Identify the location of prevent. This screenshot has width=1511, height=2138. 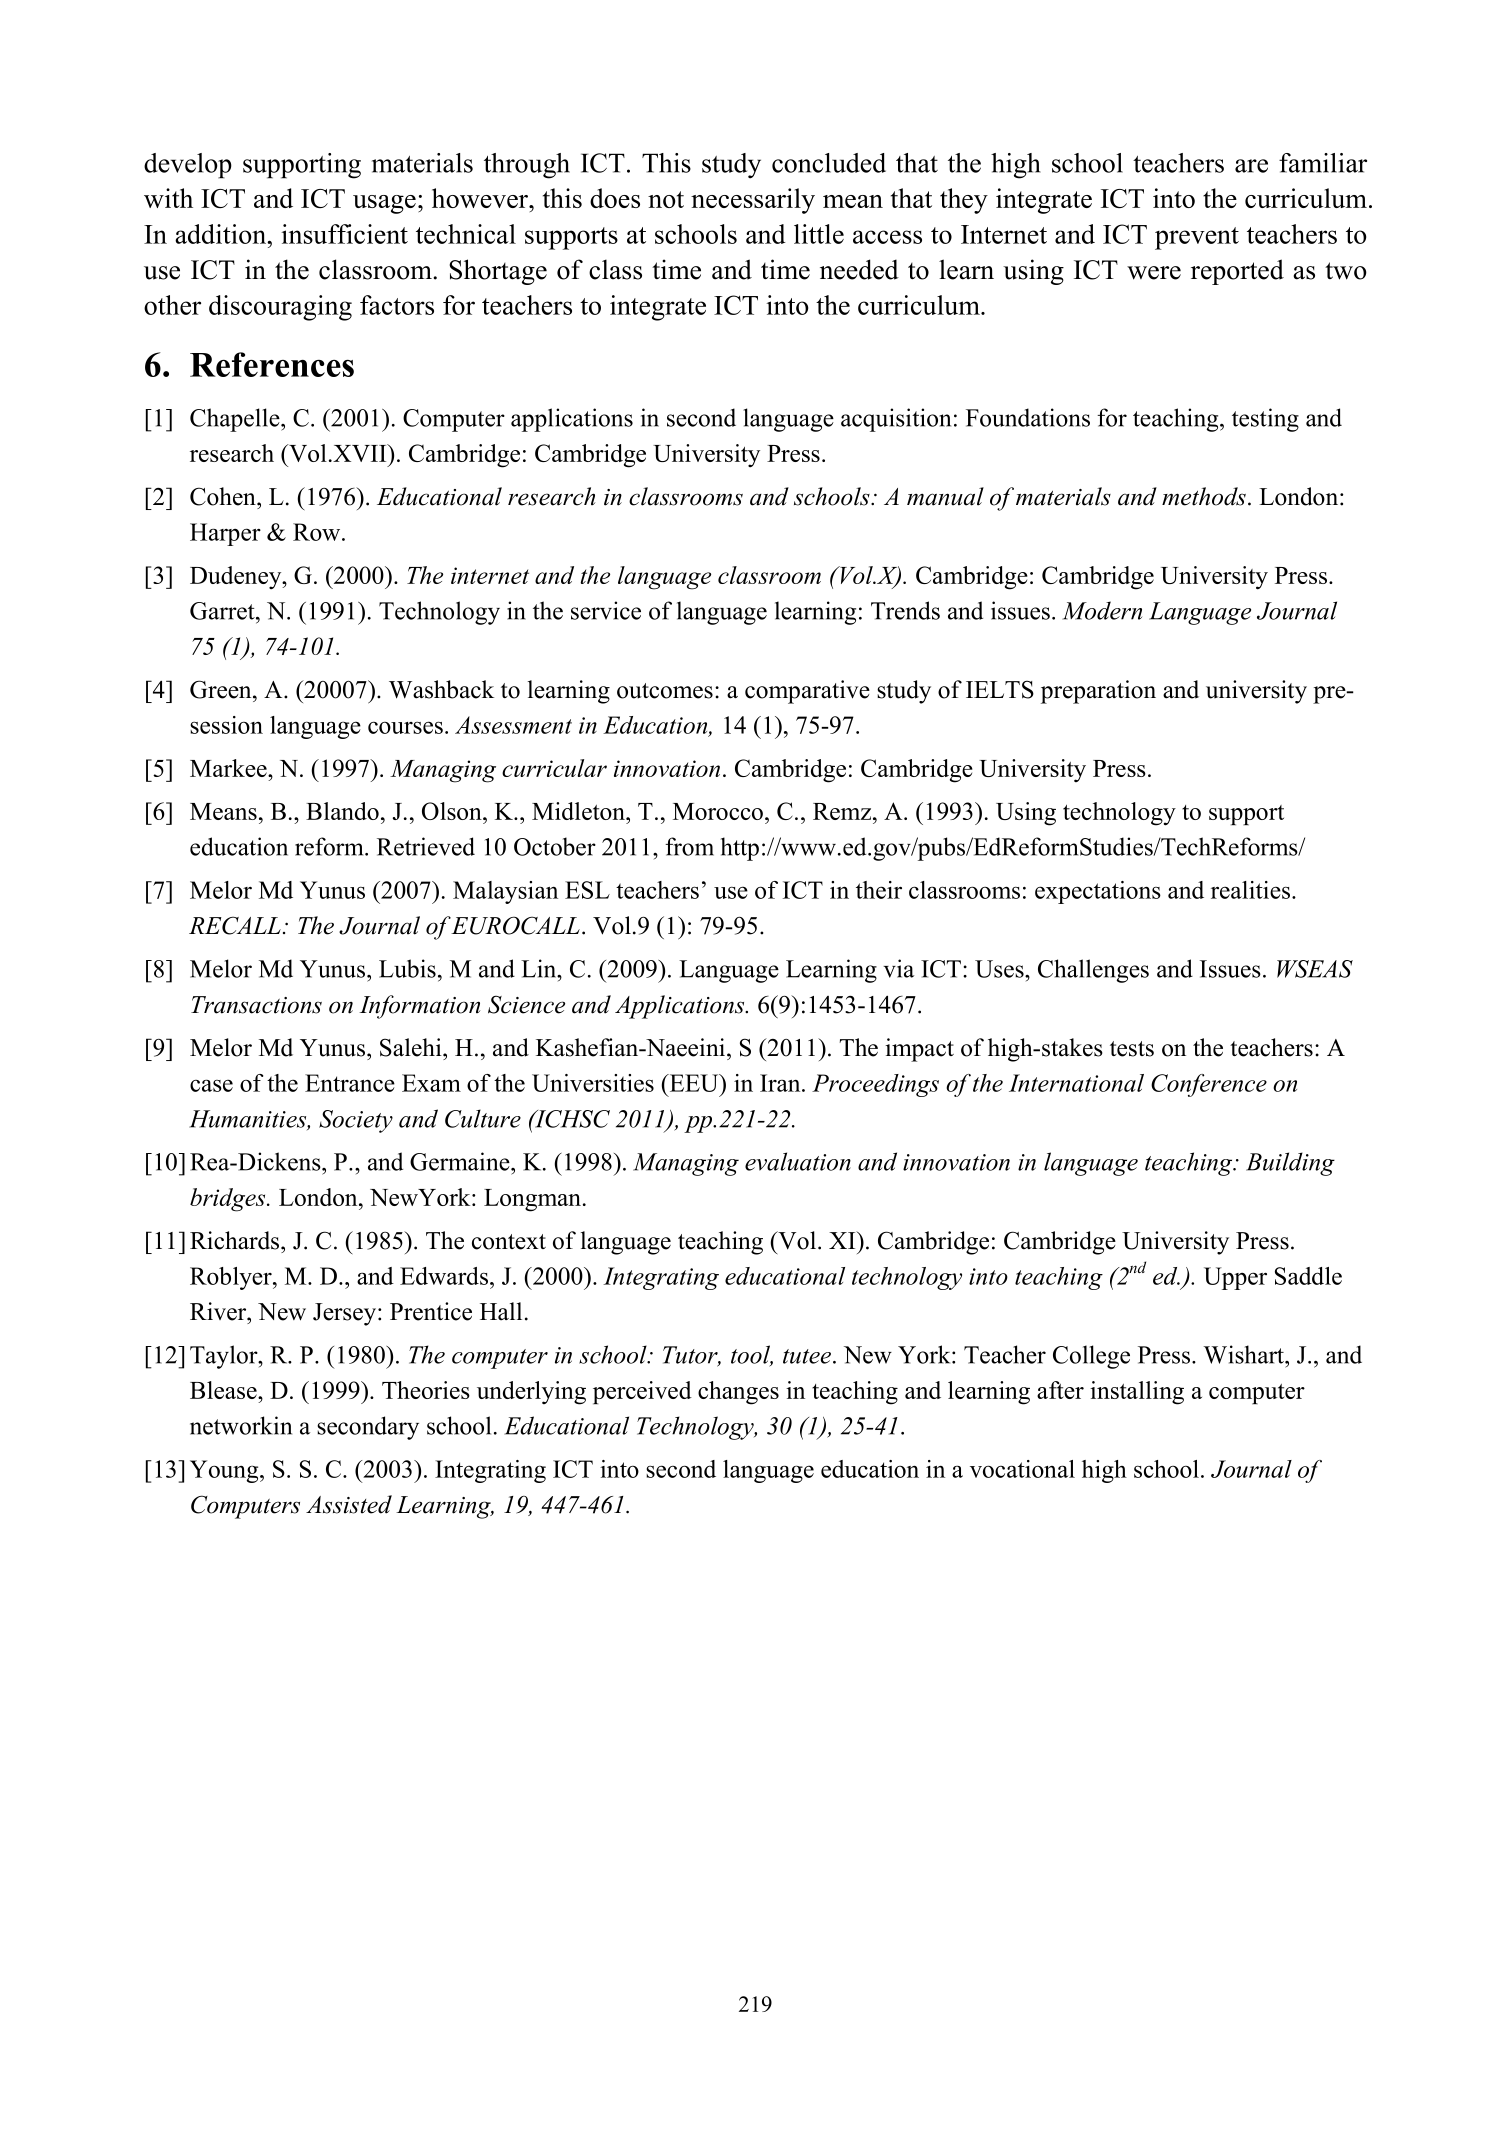
(1197, 238).
